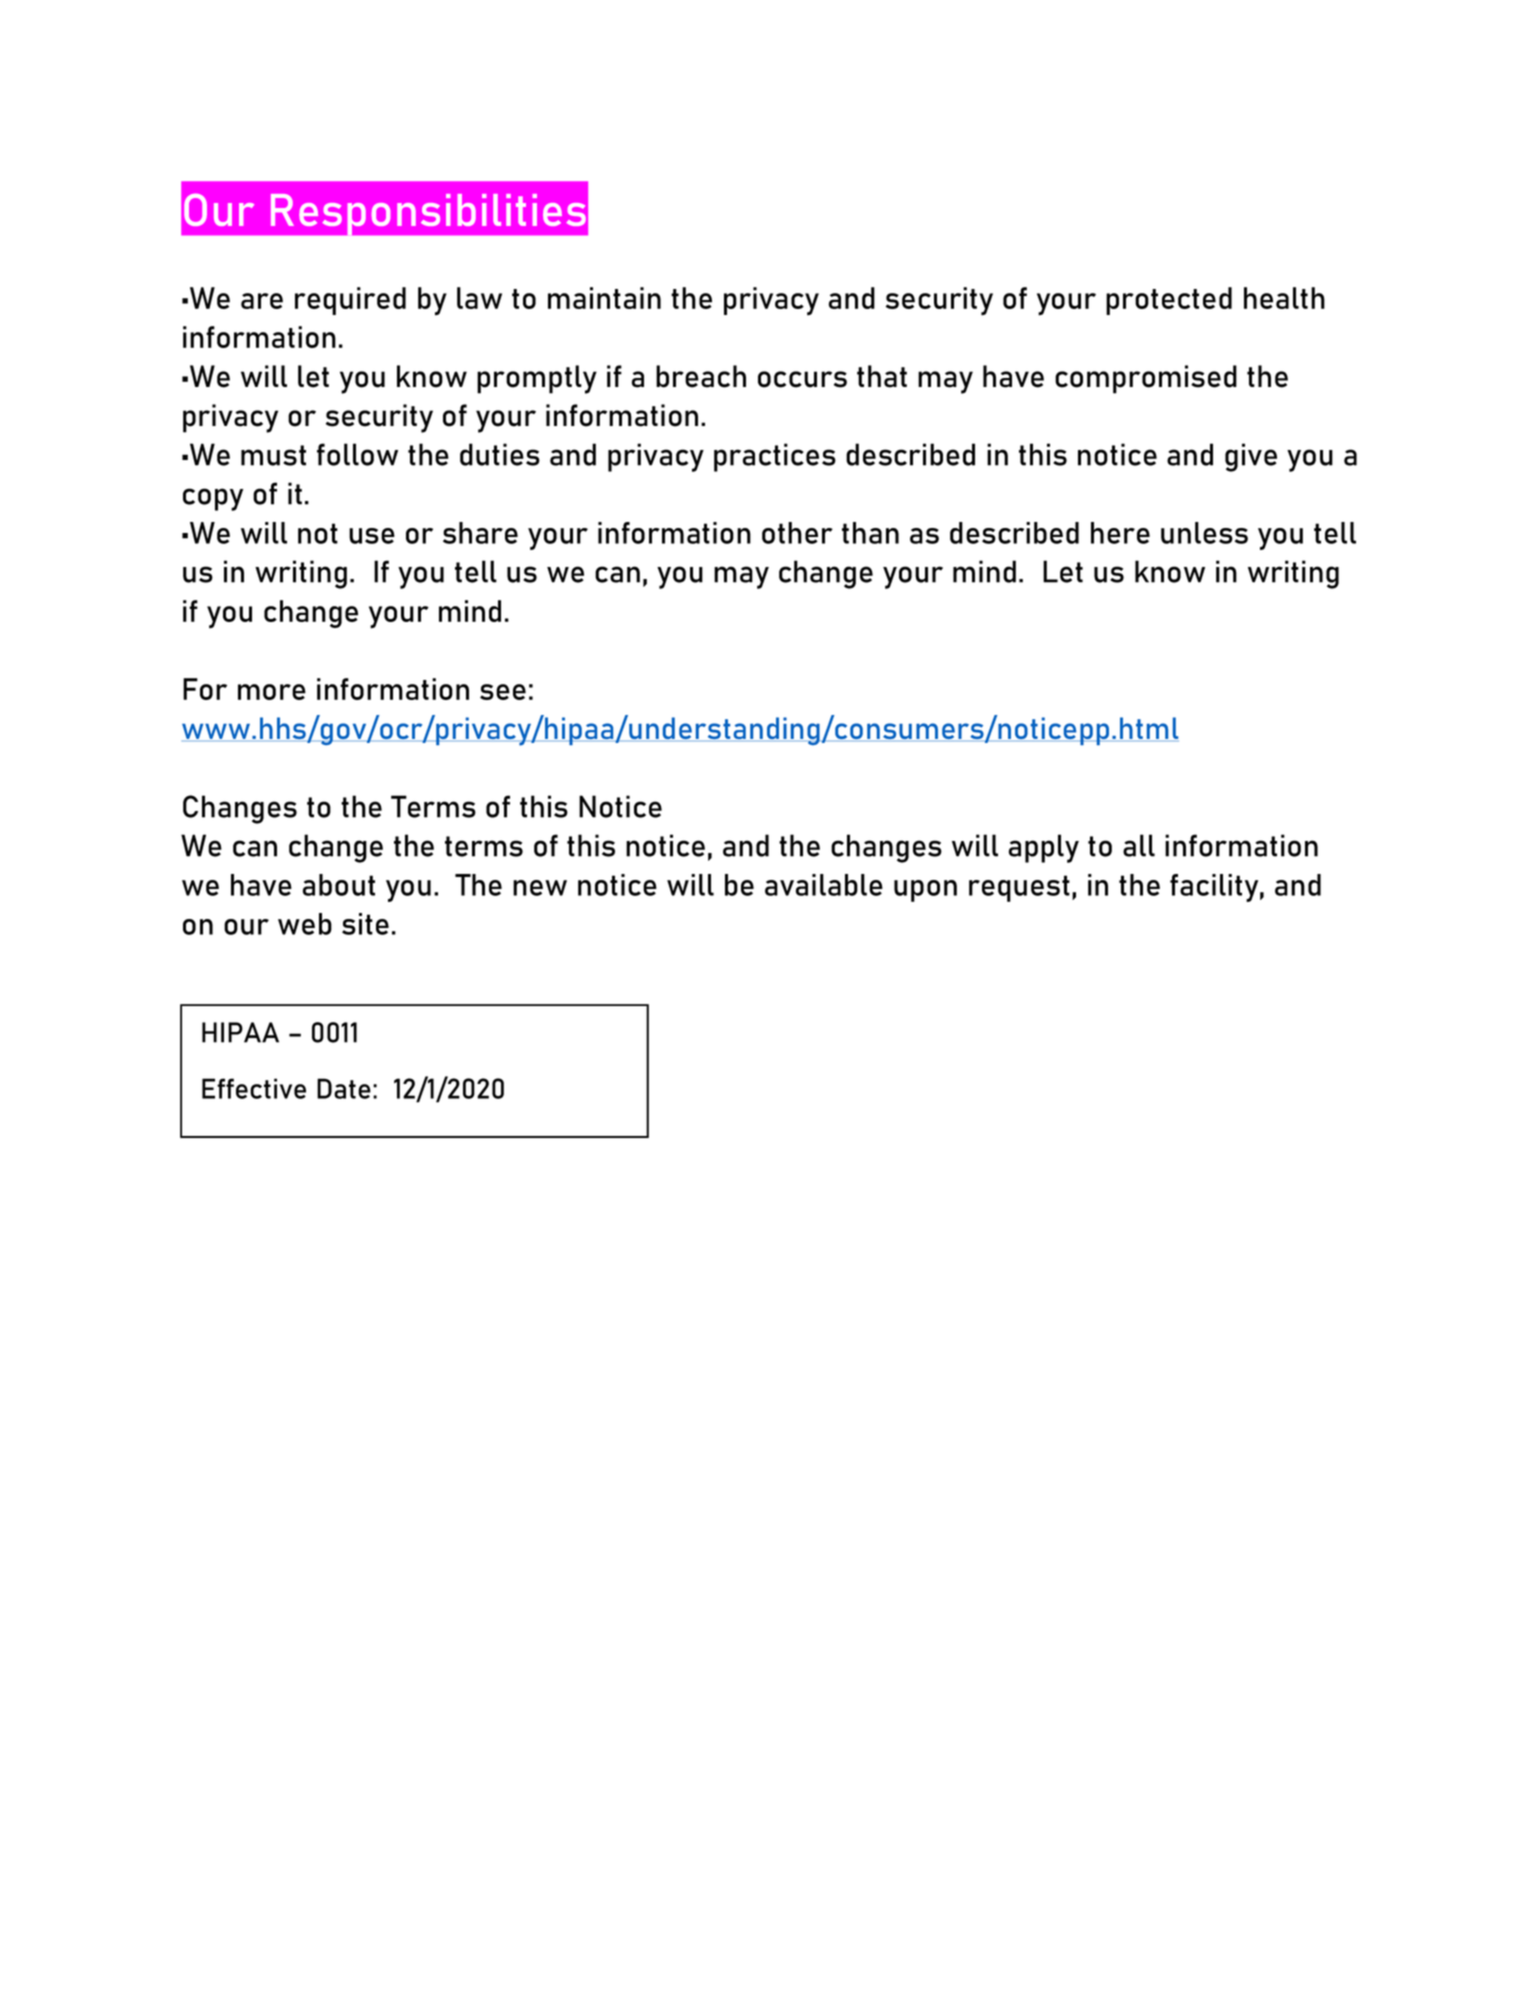  What do you see at coordinates (344, 1088) in the screenshot?
I see `Date` at bounding box center [344, 1088].
